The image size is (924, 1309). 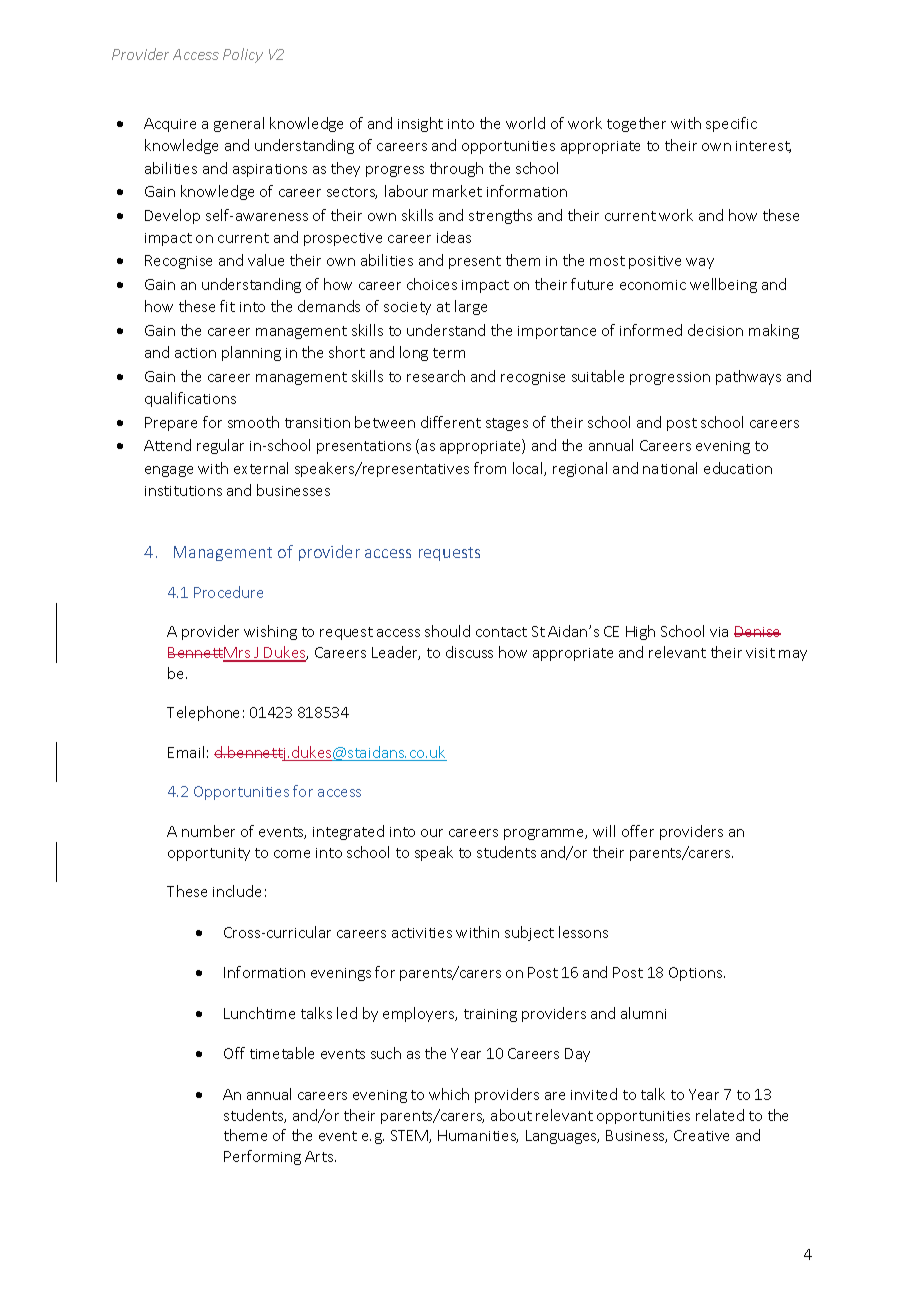 I want to click on via, so click(x=719, y=632).
